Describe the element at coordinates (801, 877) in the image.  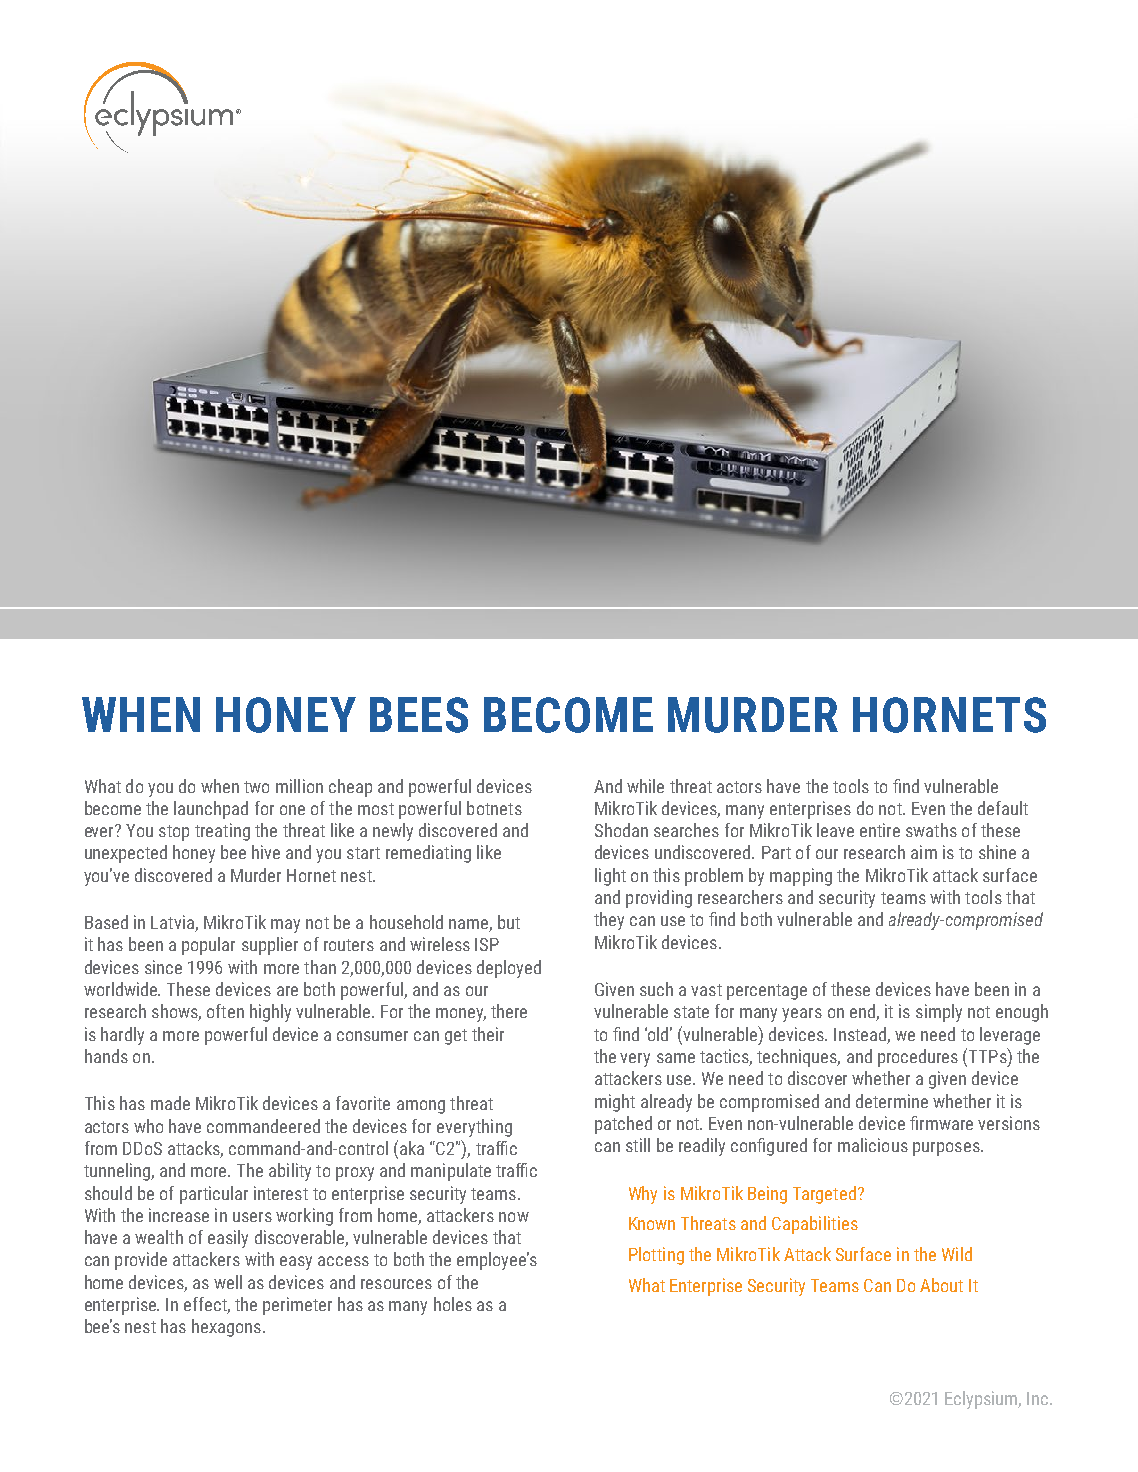
I see `mapping` at that location.
